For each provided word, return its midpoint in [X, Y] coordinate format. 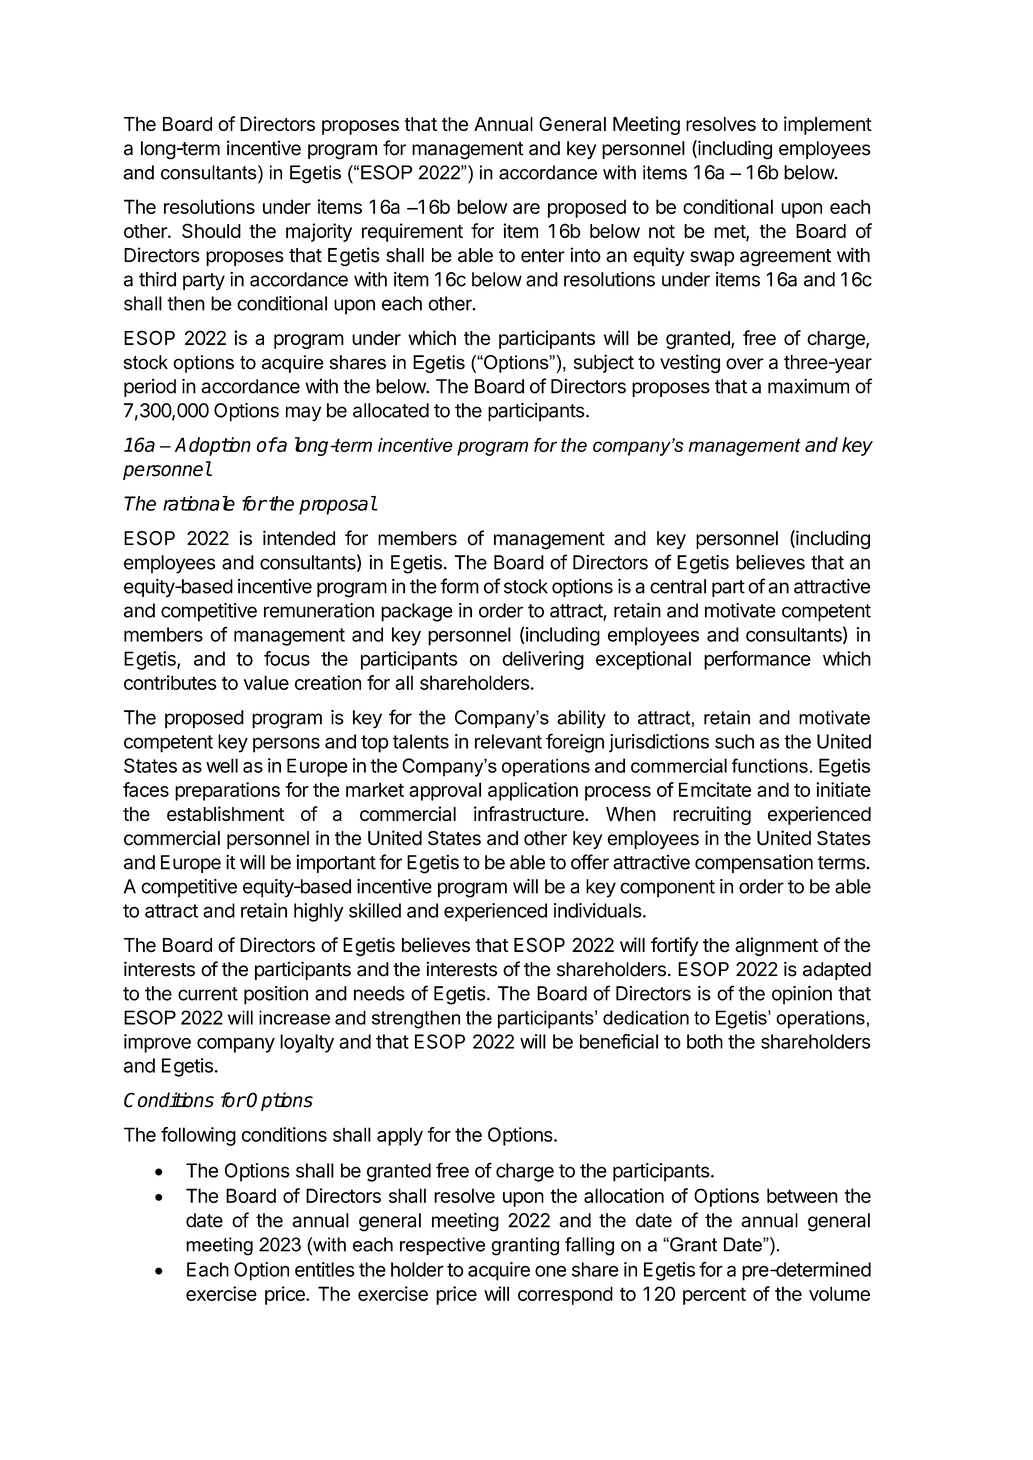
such [734, 741]
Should [211, 230]
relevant [508, 741]
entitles [325, 1269]
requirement [412, 232]
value [266, 682]
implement [828, 125]
